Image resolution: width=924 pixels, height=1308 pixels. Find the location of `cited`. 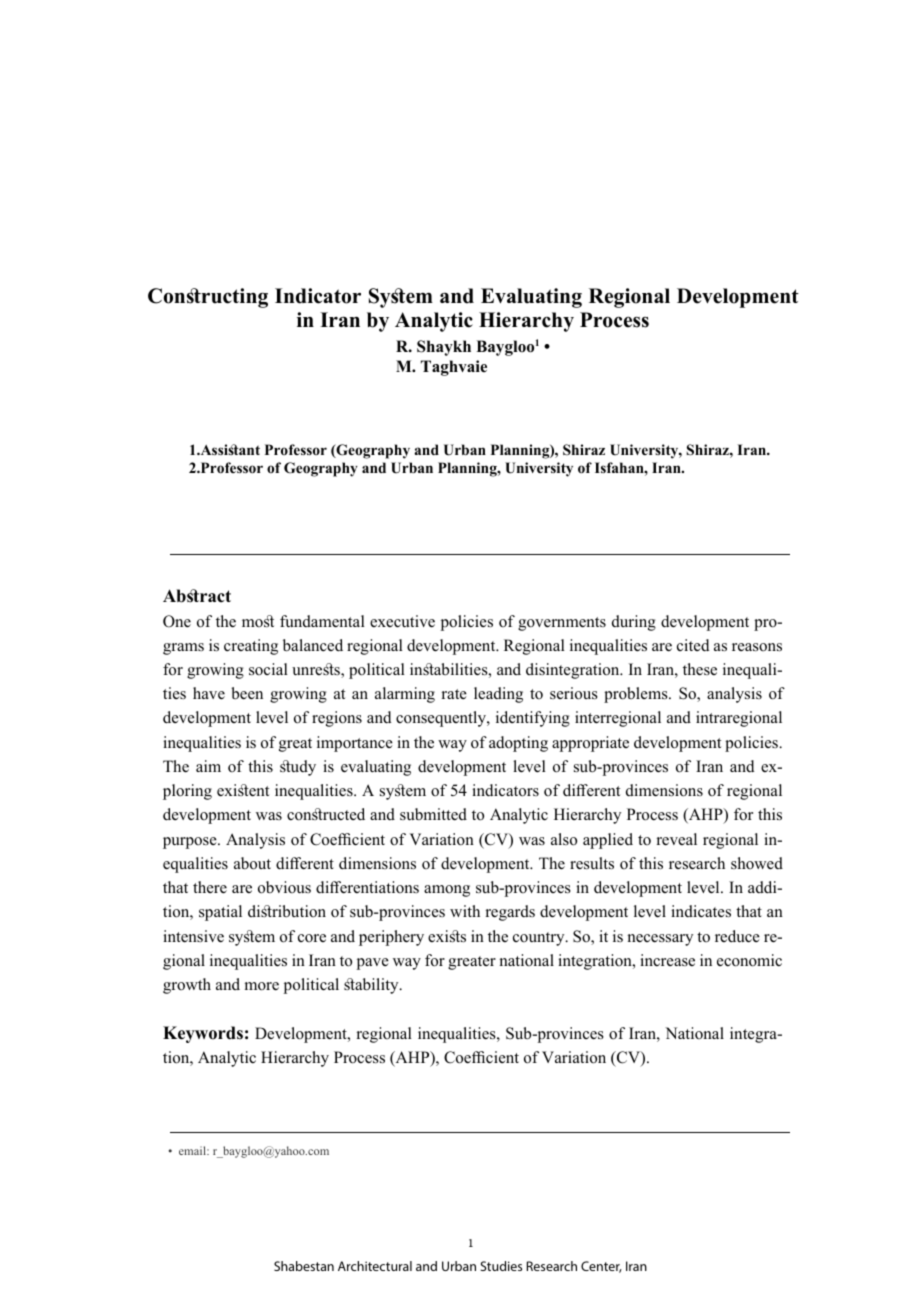

cited is located at coordinates (693, 645).
